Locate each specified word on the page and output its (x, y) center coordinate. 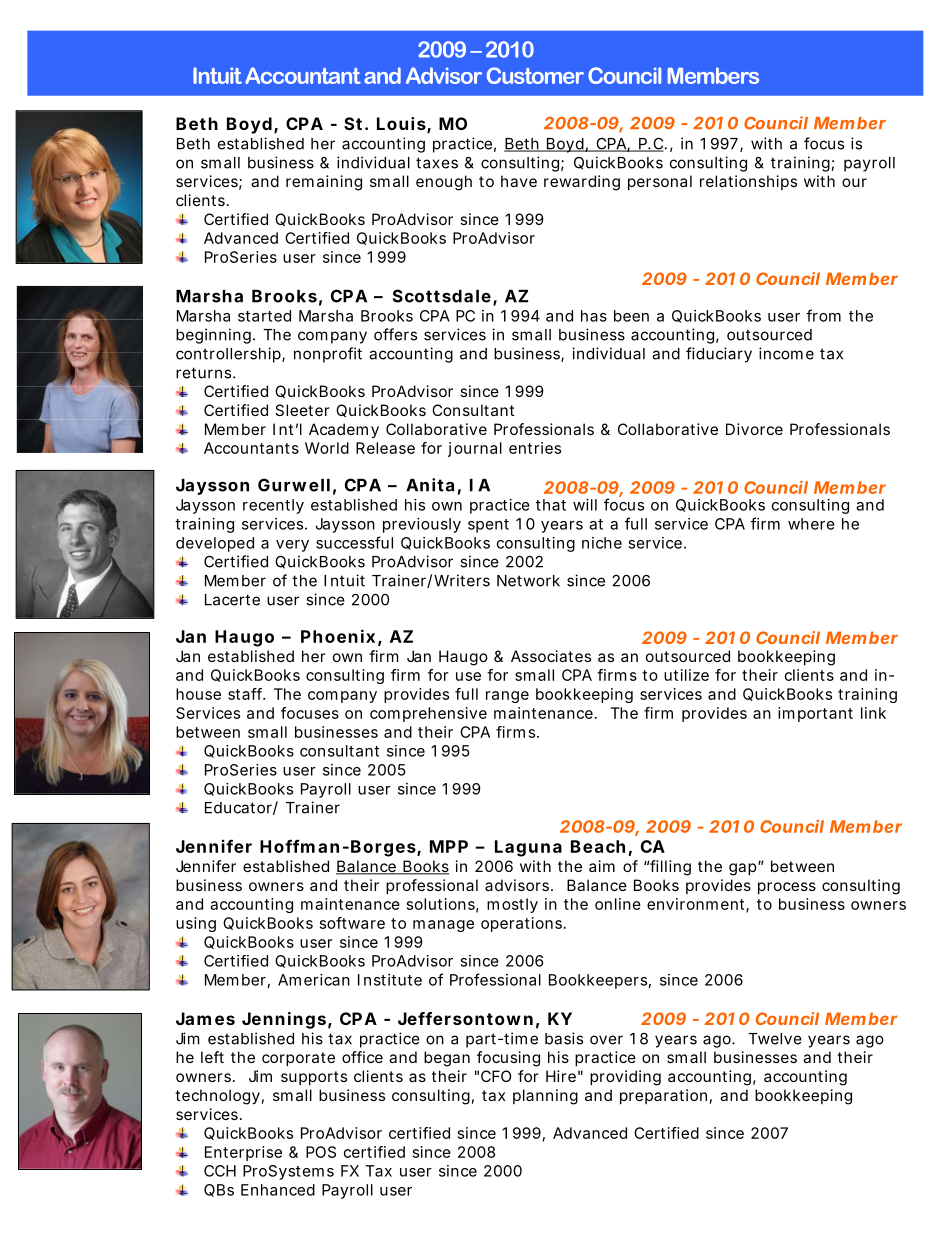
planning (545, 1097)
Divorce (754, 429)
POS (321, 1152)
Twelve (775, 1039)
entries (535, 448)
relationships (748, 182)
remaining (324, 183)
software (352, 923)
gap (744, 869)
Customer (535, 75)
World (327, 448)
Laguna (528, 848)
